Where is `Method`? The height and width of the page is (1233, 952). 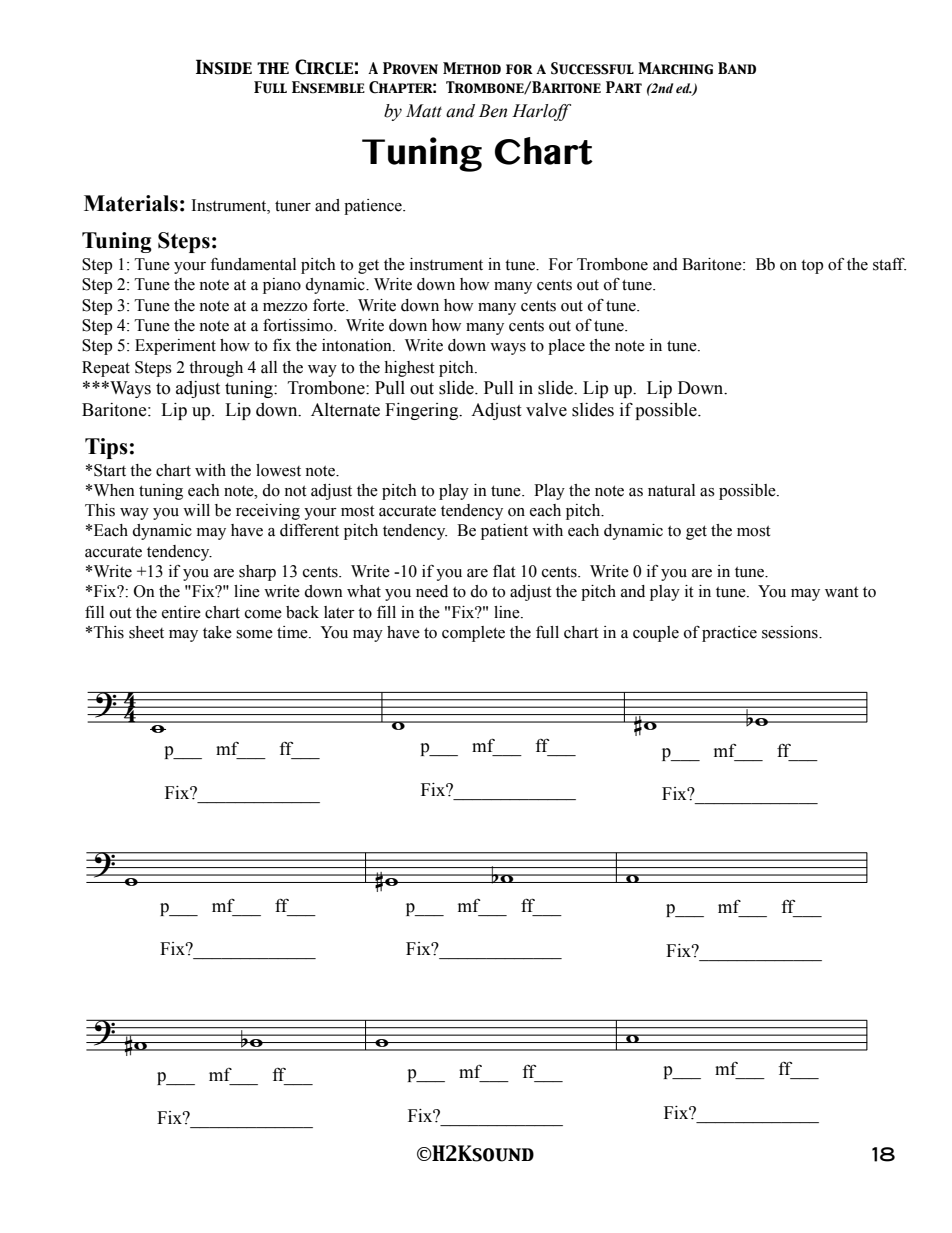
Method is located at coordinates (472, 68).
